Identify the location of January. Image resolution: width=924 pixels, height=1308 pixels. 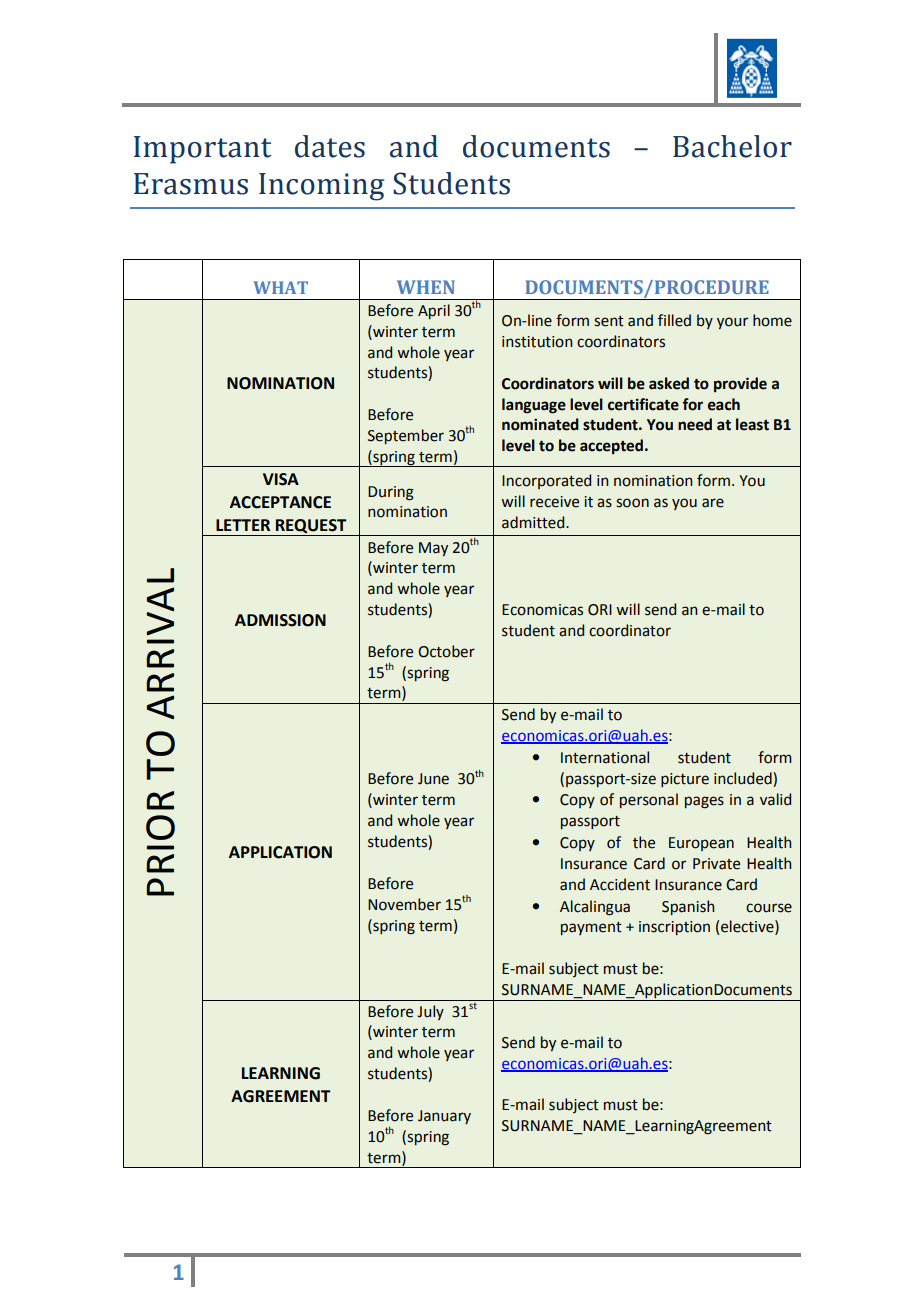
(444, 1117).
